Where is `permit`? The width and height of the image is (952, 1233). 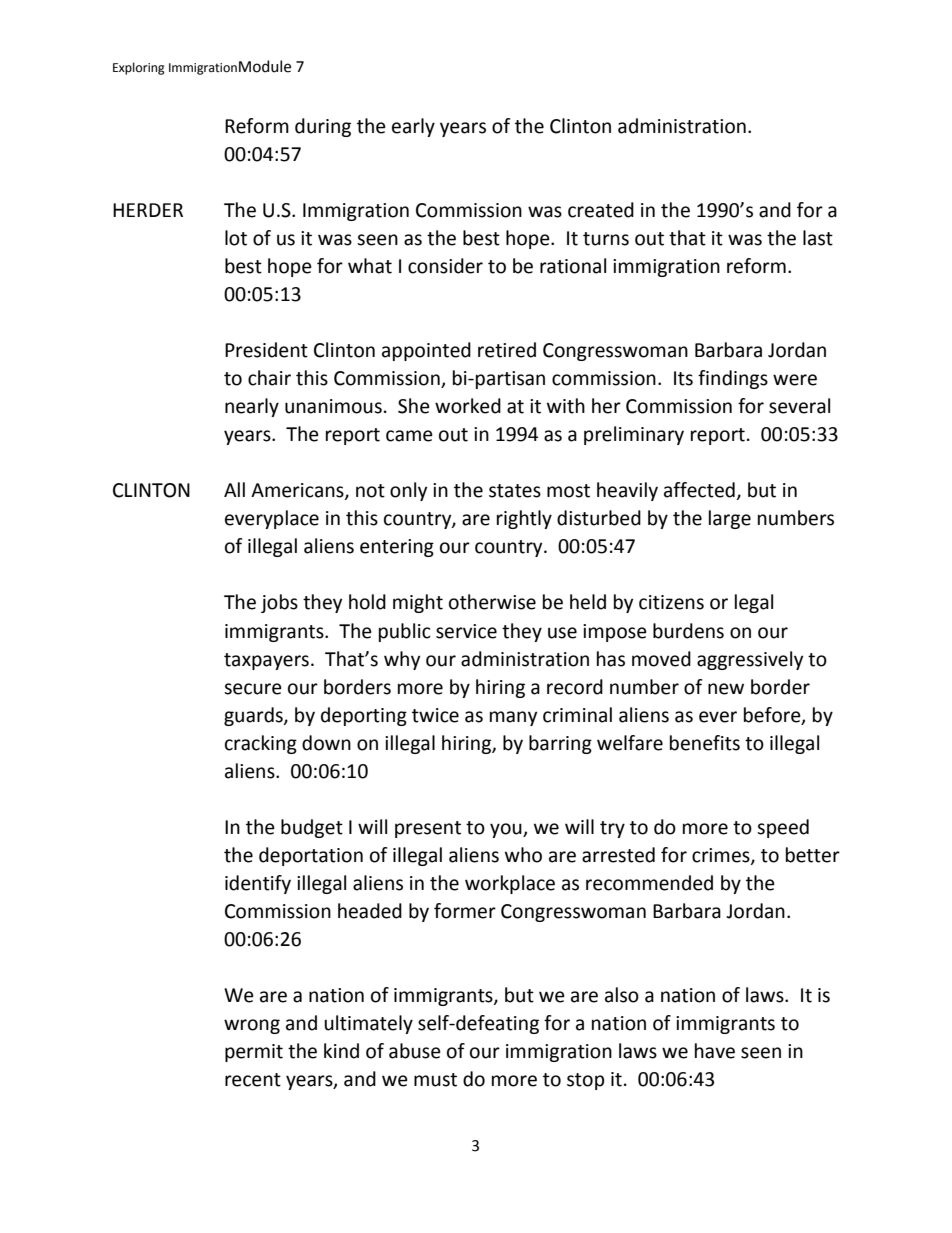 permit is located at coordinates (254, 1053).
